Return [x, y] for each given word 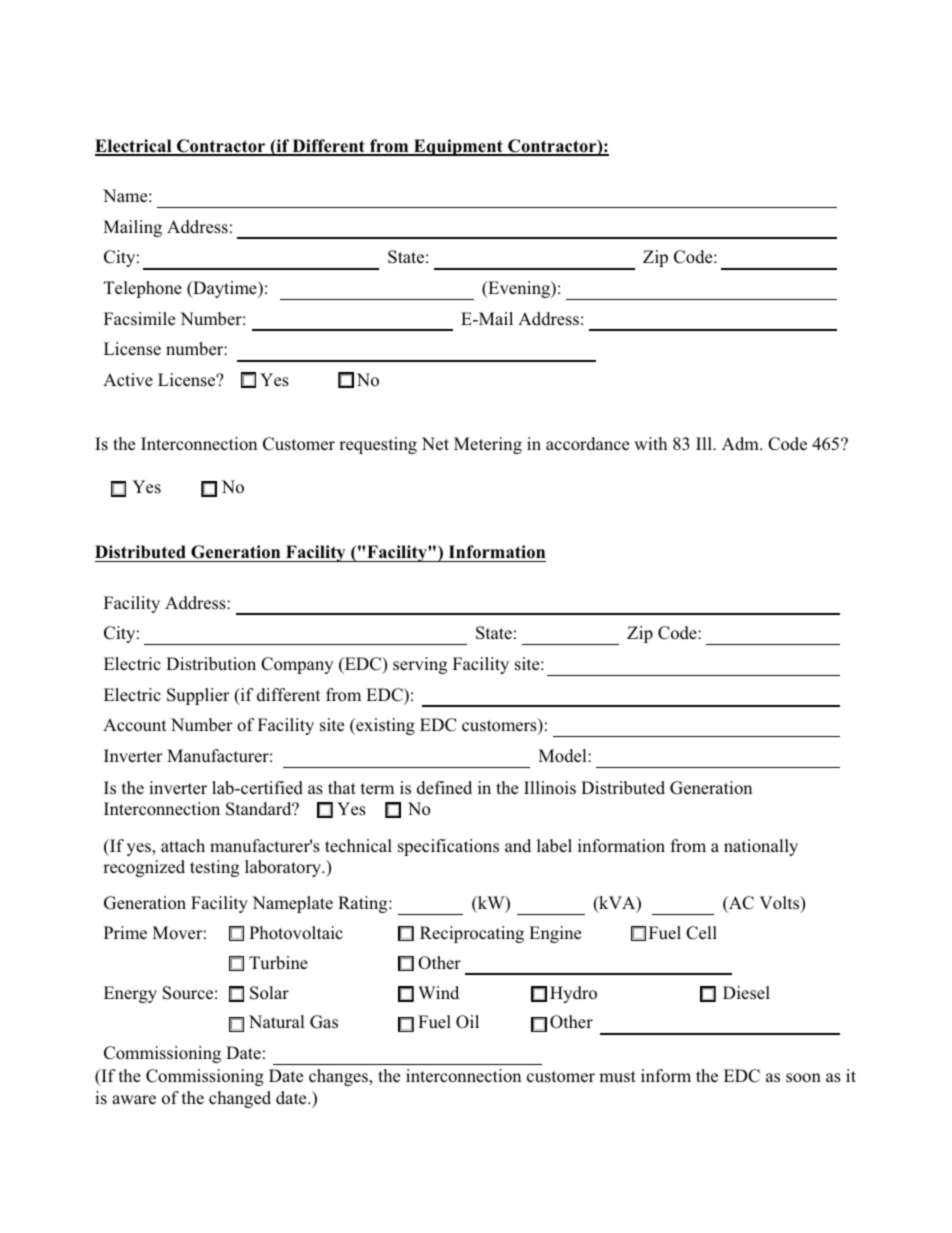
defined [444, 787]
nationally [761, 847]
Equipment [458, 147]
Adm [741, 443]
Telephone [143, 289]
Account [134, 724]
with [650, 443]
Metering [488, 445]
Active [128, 379]
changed [240, 1099]
